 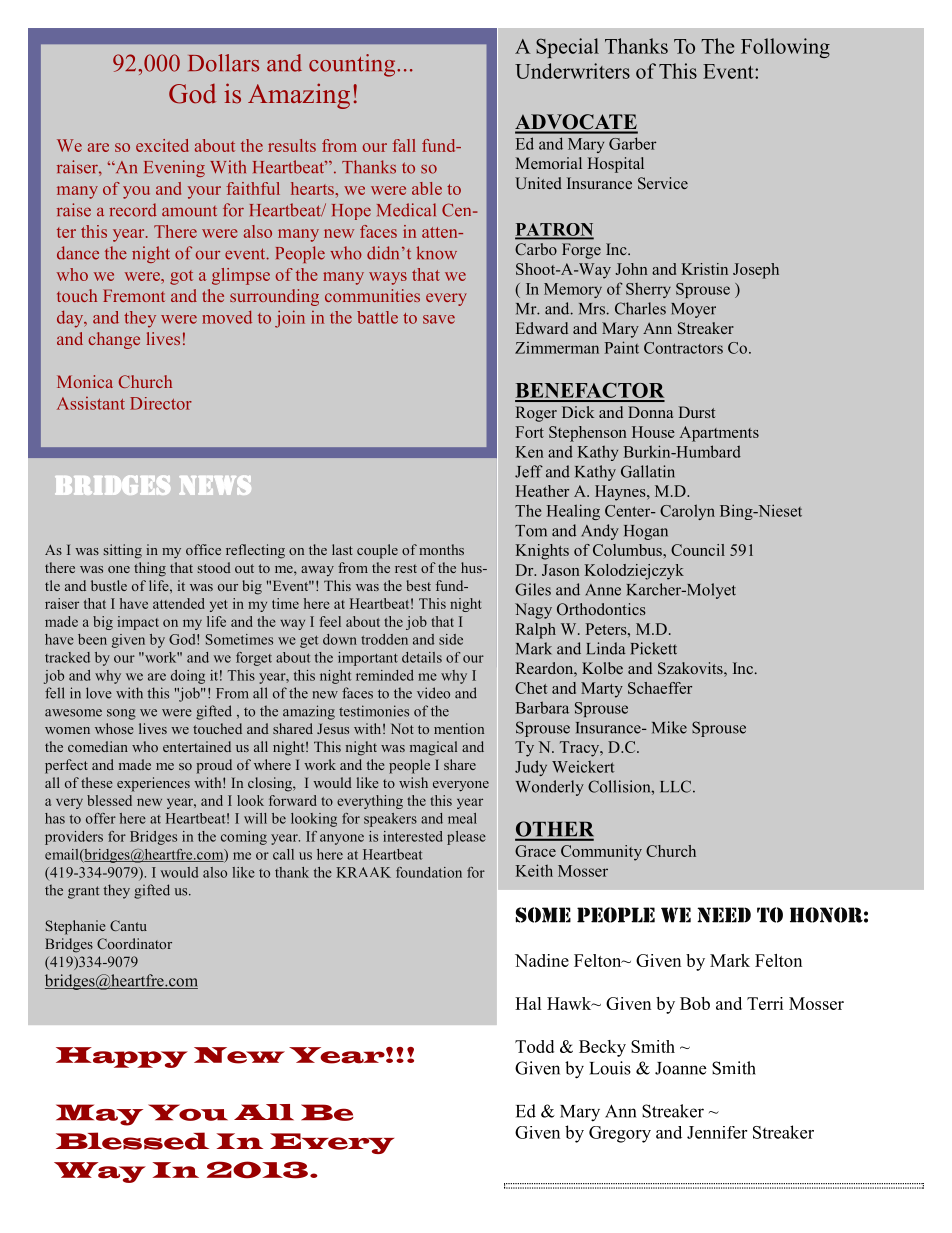 I want to click on Dollars, so click(x=223, y=63).
